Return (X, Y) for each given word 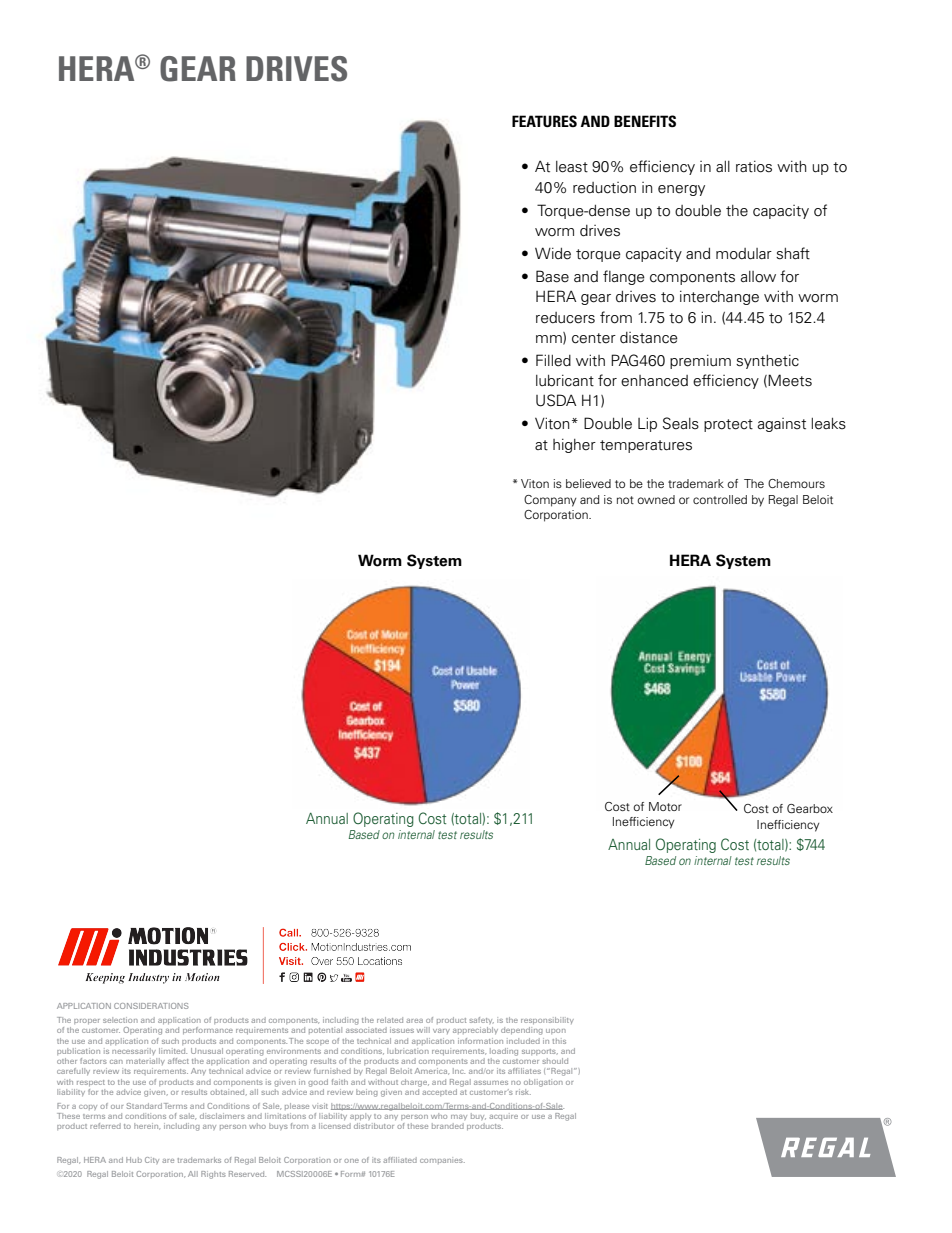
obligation (543, 1083)
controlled (720, 499)
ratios (754, 166)
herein (147, 1126)
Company (550, 501)
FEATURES (544, 121)
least (572, 167)
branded (448, 1126)
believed (588, 483)
